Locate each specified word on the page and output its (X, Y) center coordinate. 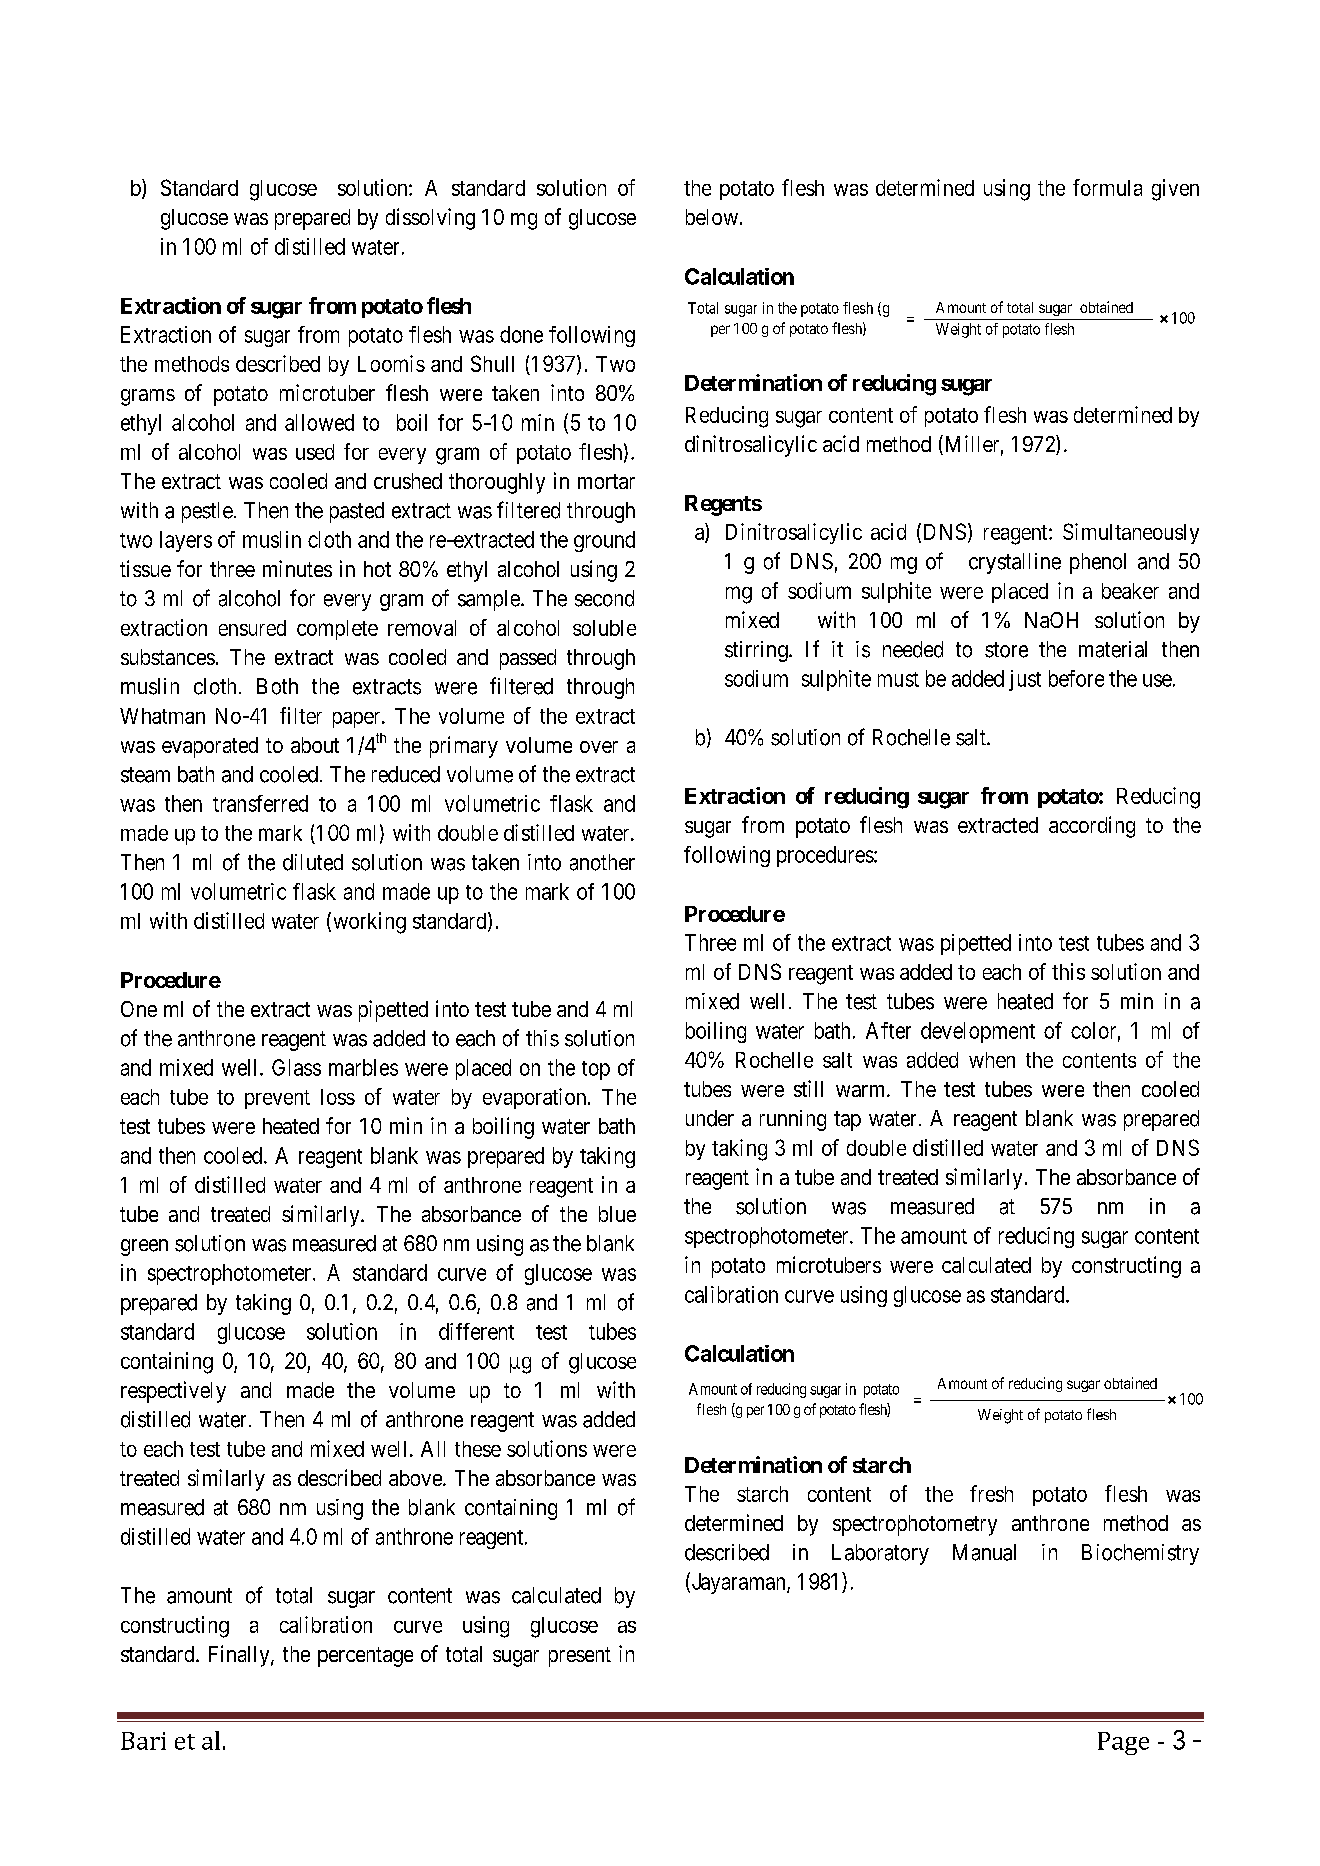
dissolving (430, 219)
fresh (991, 1493)
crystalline (1015, 563)
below (712, 217)
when (992, 1060)
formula (1107, 187)
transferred (260, 803)
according (1092, 827)
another (602, 862)
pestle (207, 512)
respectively (173, 1392)
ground (604, 541)
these (478, 1449)
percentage (365, 1657)
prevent (277, 1099)
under (710, 1118)
